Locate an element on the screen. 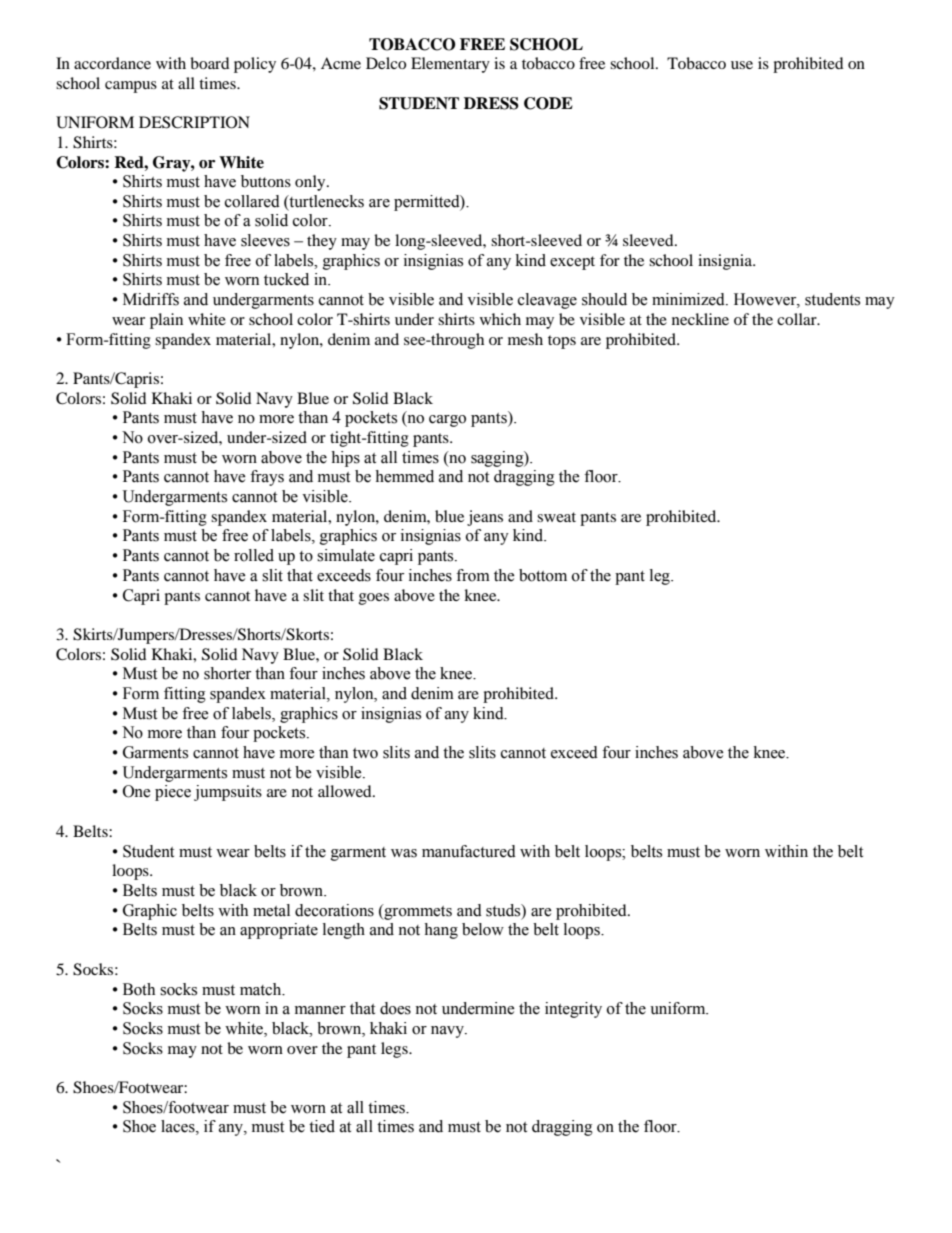  Elementary is located at coordinates (450, 65).
